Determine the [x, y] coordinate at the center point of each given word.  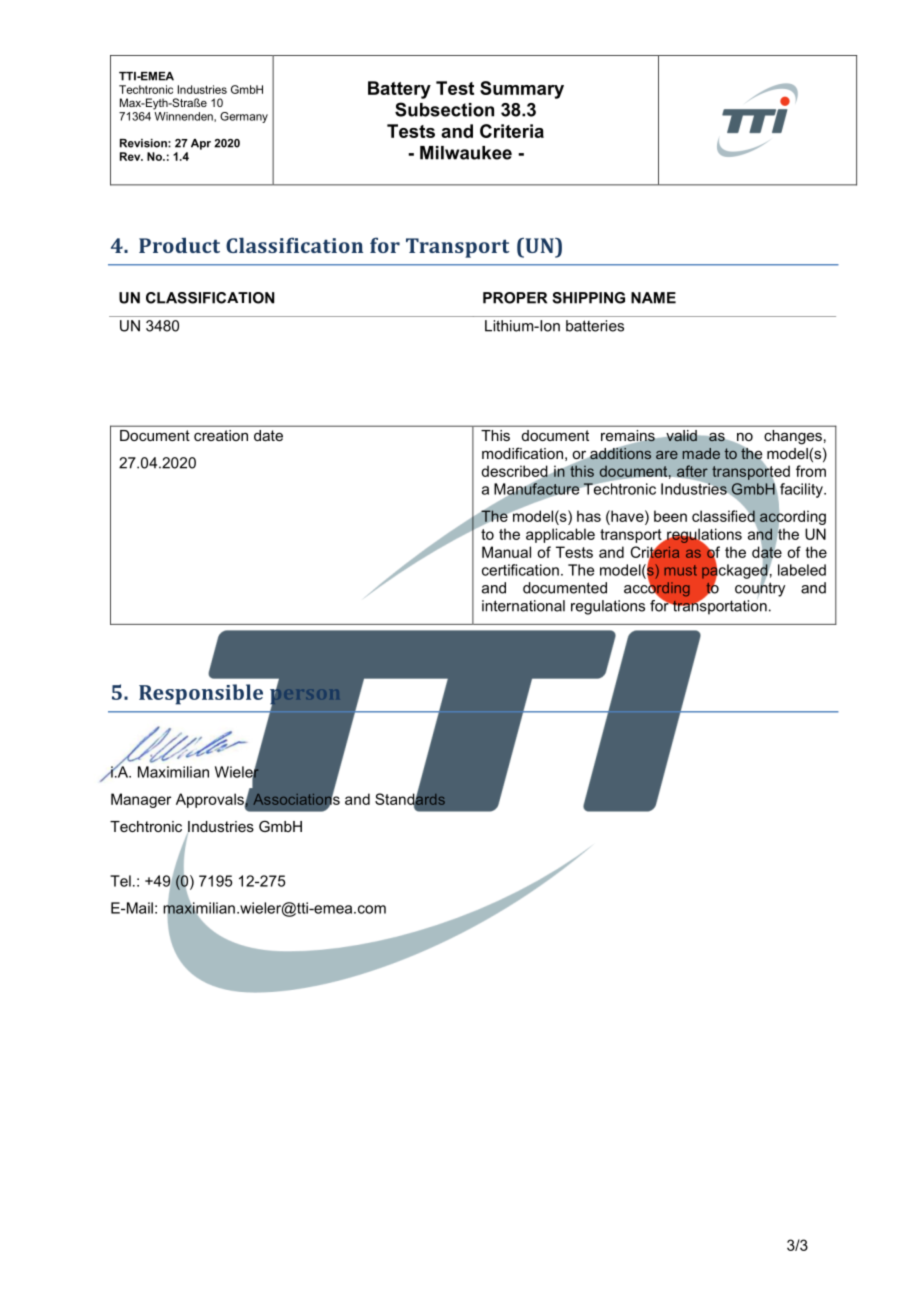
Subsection [444, 109]
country [760, 588]
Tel [120, 881]
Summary [522, 90]
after [691, 472]
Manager [141, 800]
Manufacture [536, 489]
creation [221, 435]
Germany [244, 117]
